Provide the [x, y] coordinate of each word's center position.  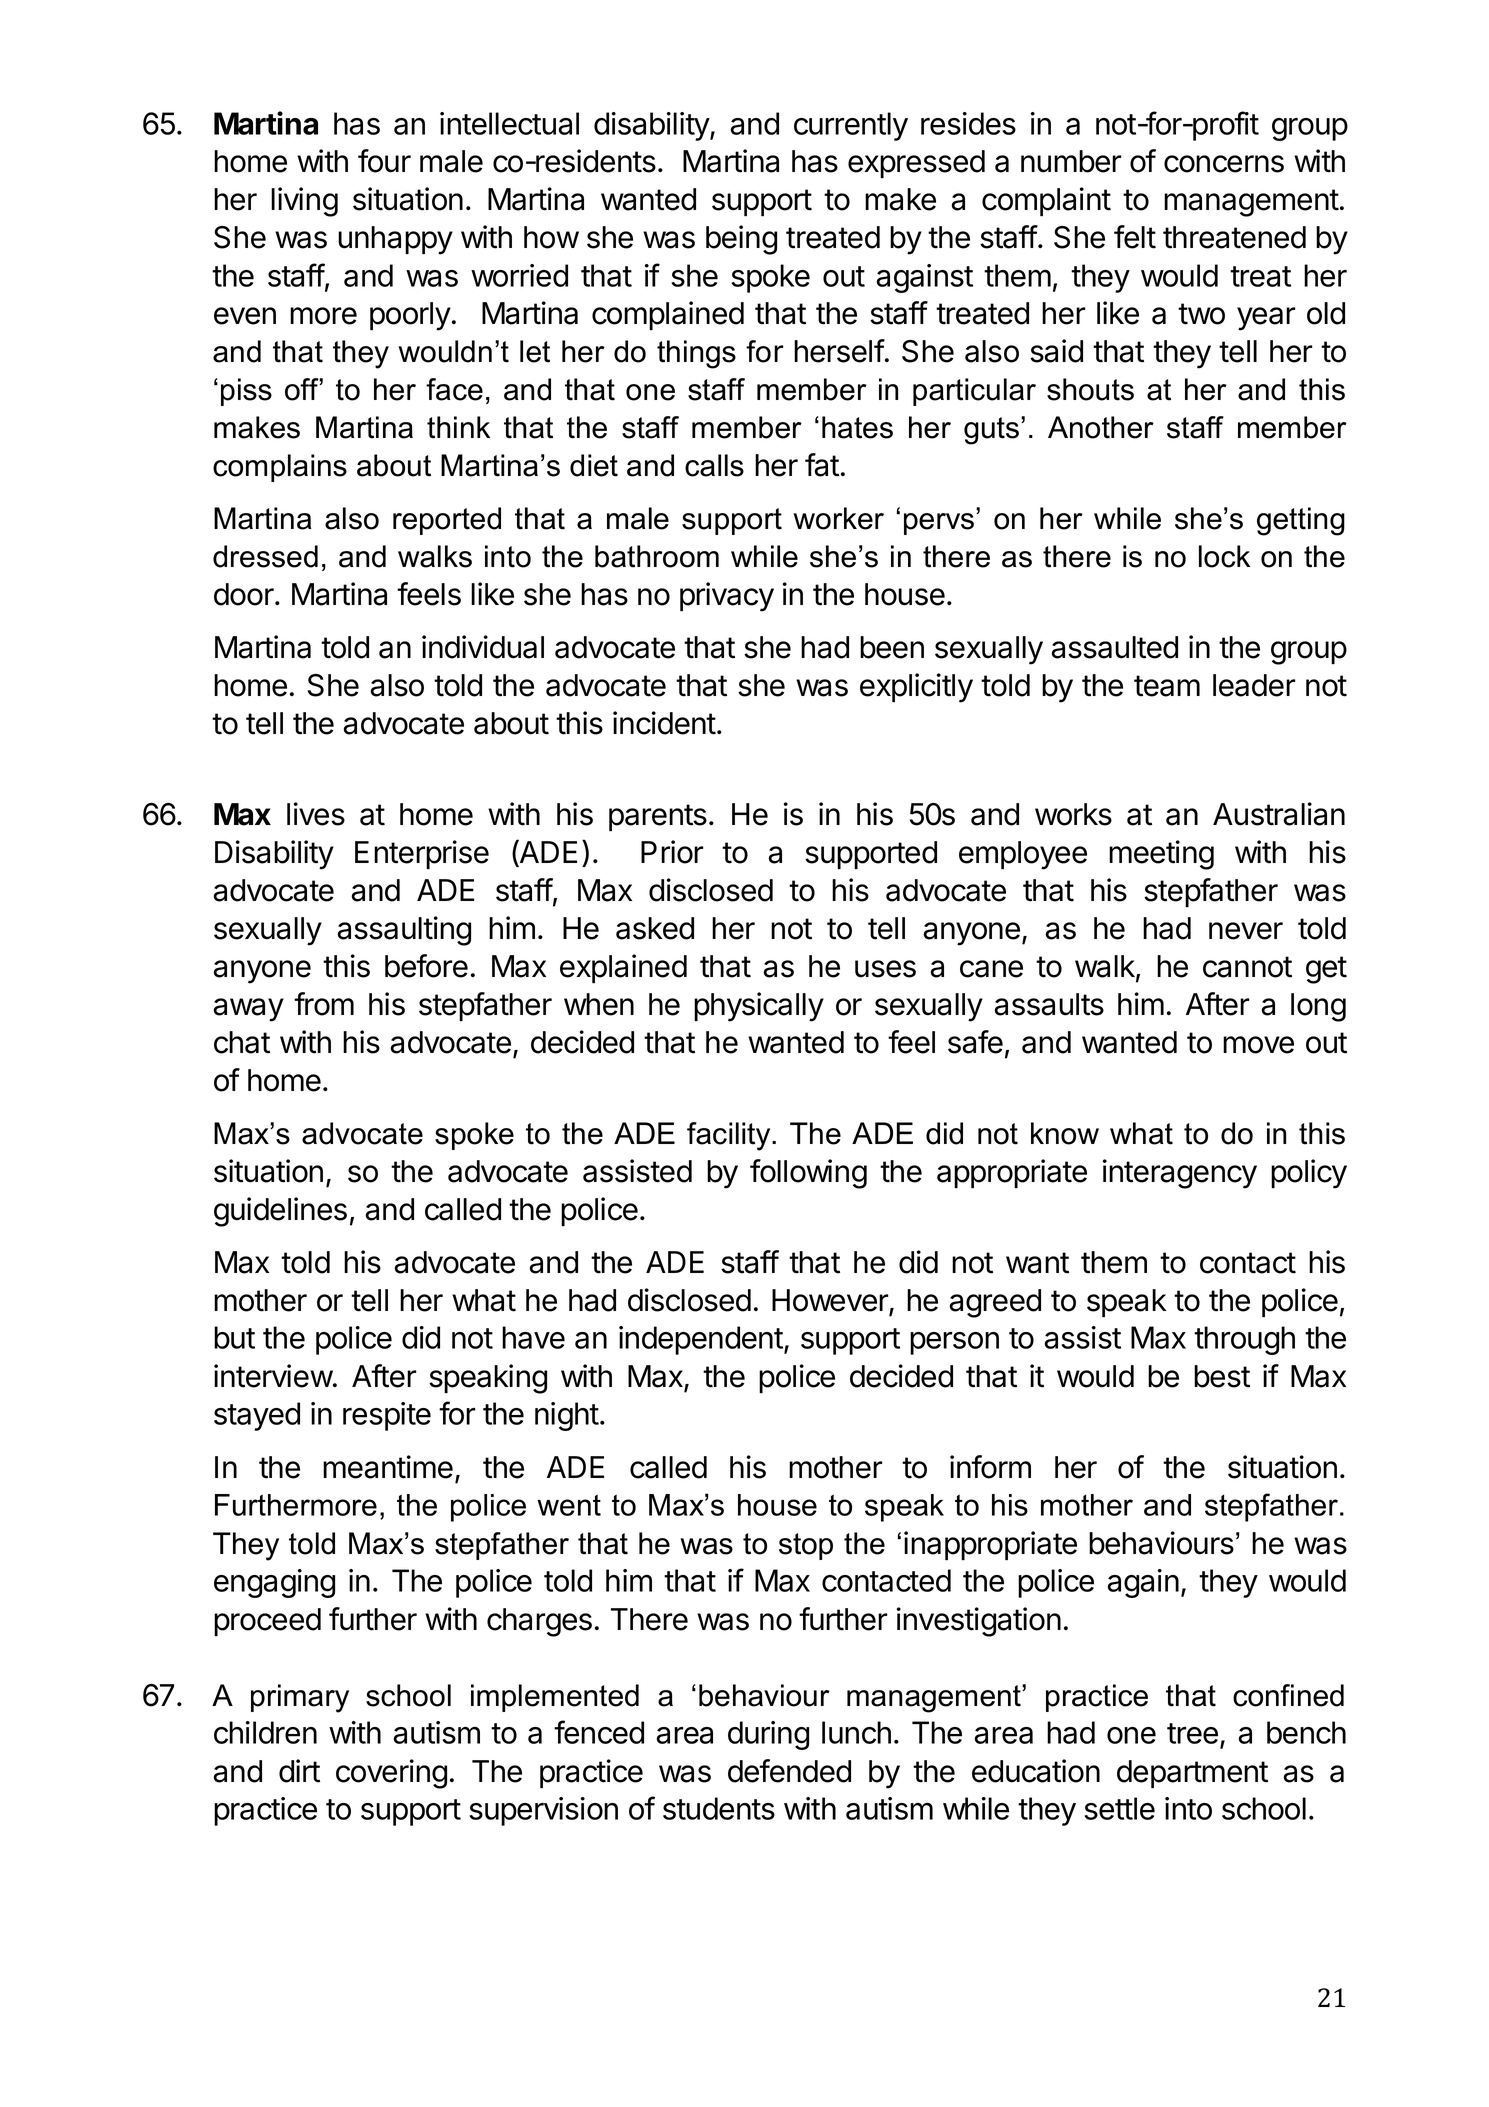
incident [664, 723]
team [1167, 686]
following [808, 1174]
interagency [1180, 1174]
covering [391, 1774]
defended [789, 1771]
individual [483, 647]
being [741, 240]
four [384, 161]
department [1192, 1774]
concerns [1224, 164]
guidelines [280, 1212]
